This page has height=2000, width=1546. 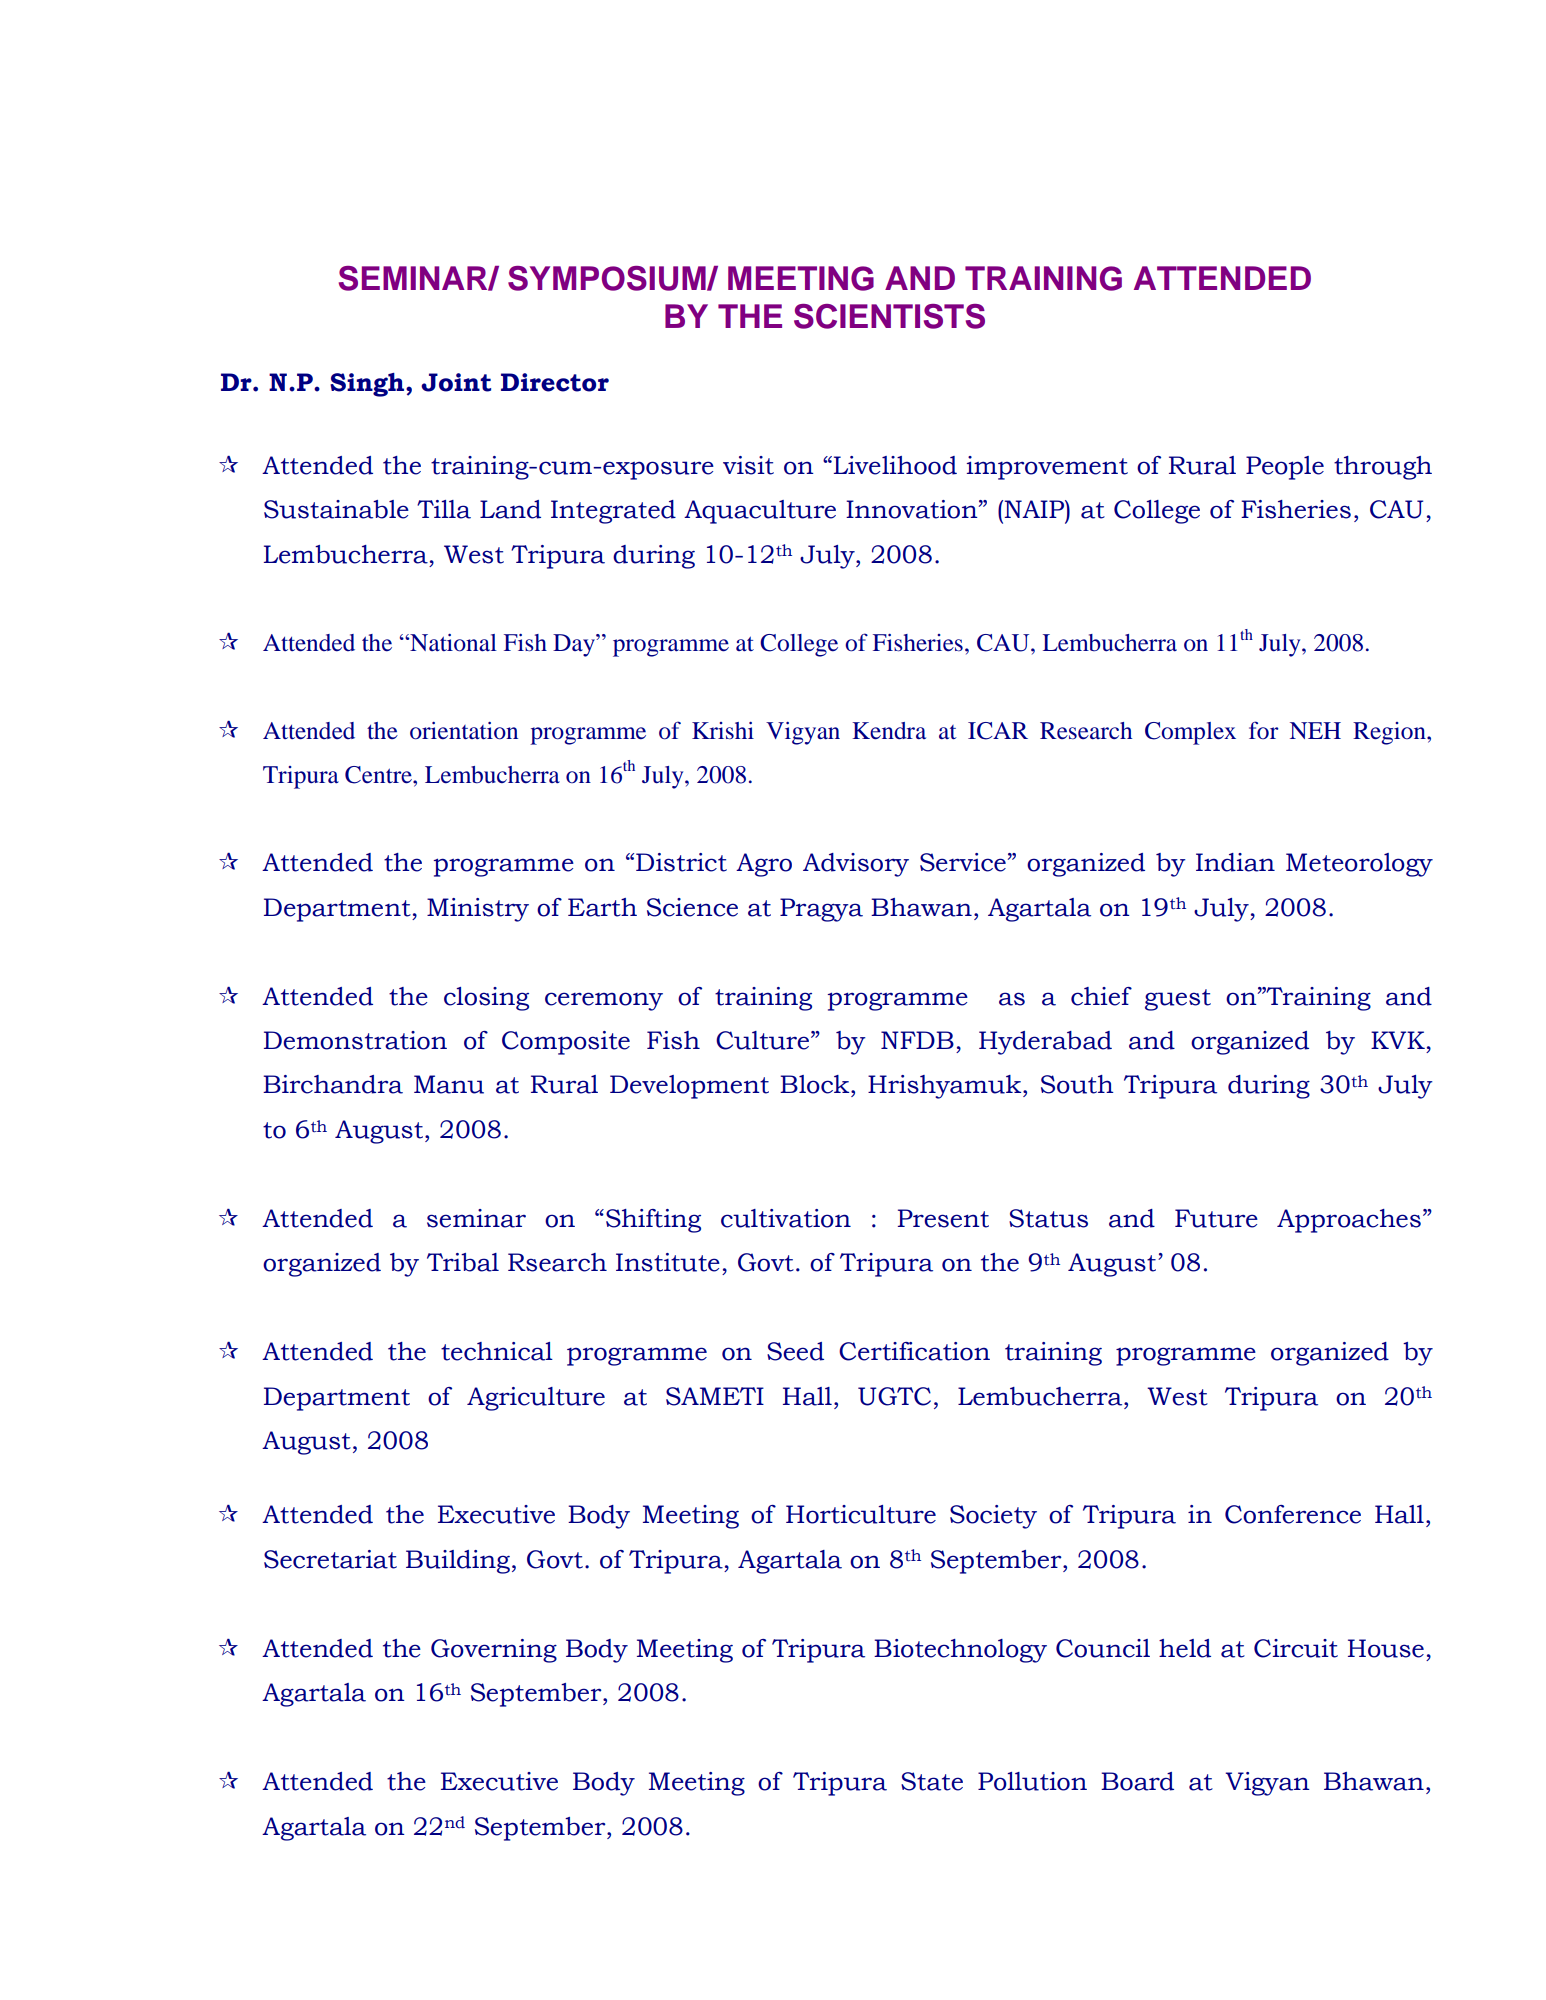 I want to click on Certification, so click(x=914, y=1351).
